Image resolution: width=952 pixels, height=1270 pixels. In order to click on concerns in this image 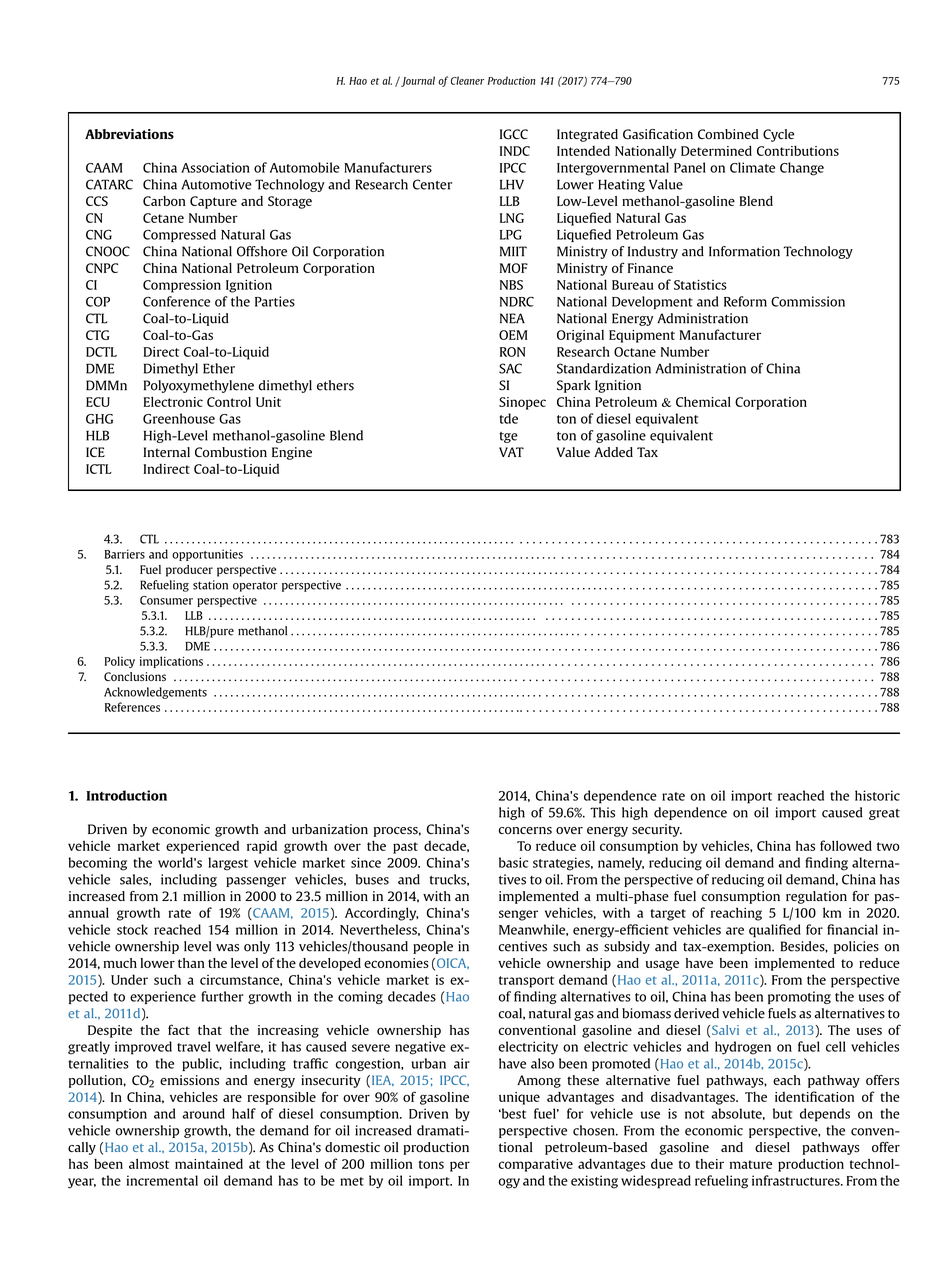, I will do `click(525, 831)`.
